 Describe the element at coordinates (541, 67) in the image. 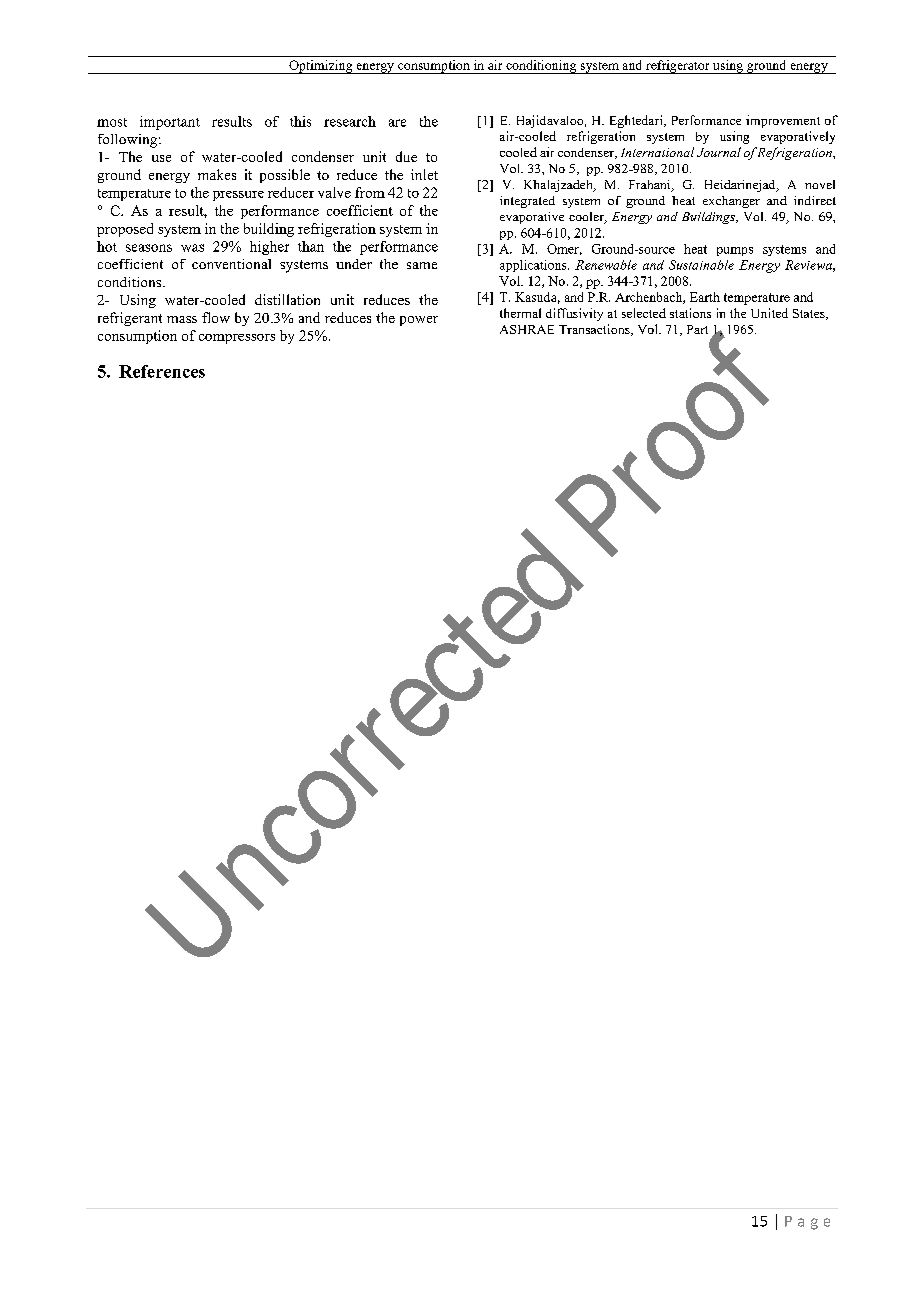

I see `conditioning` at that location.
